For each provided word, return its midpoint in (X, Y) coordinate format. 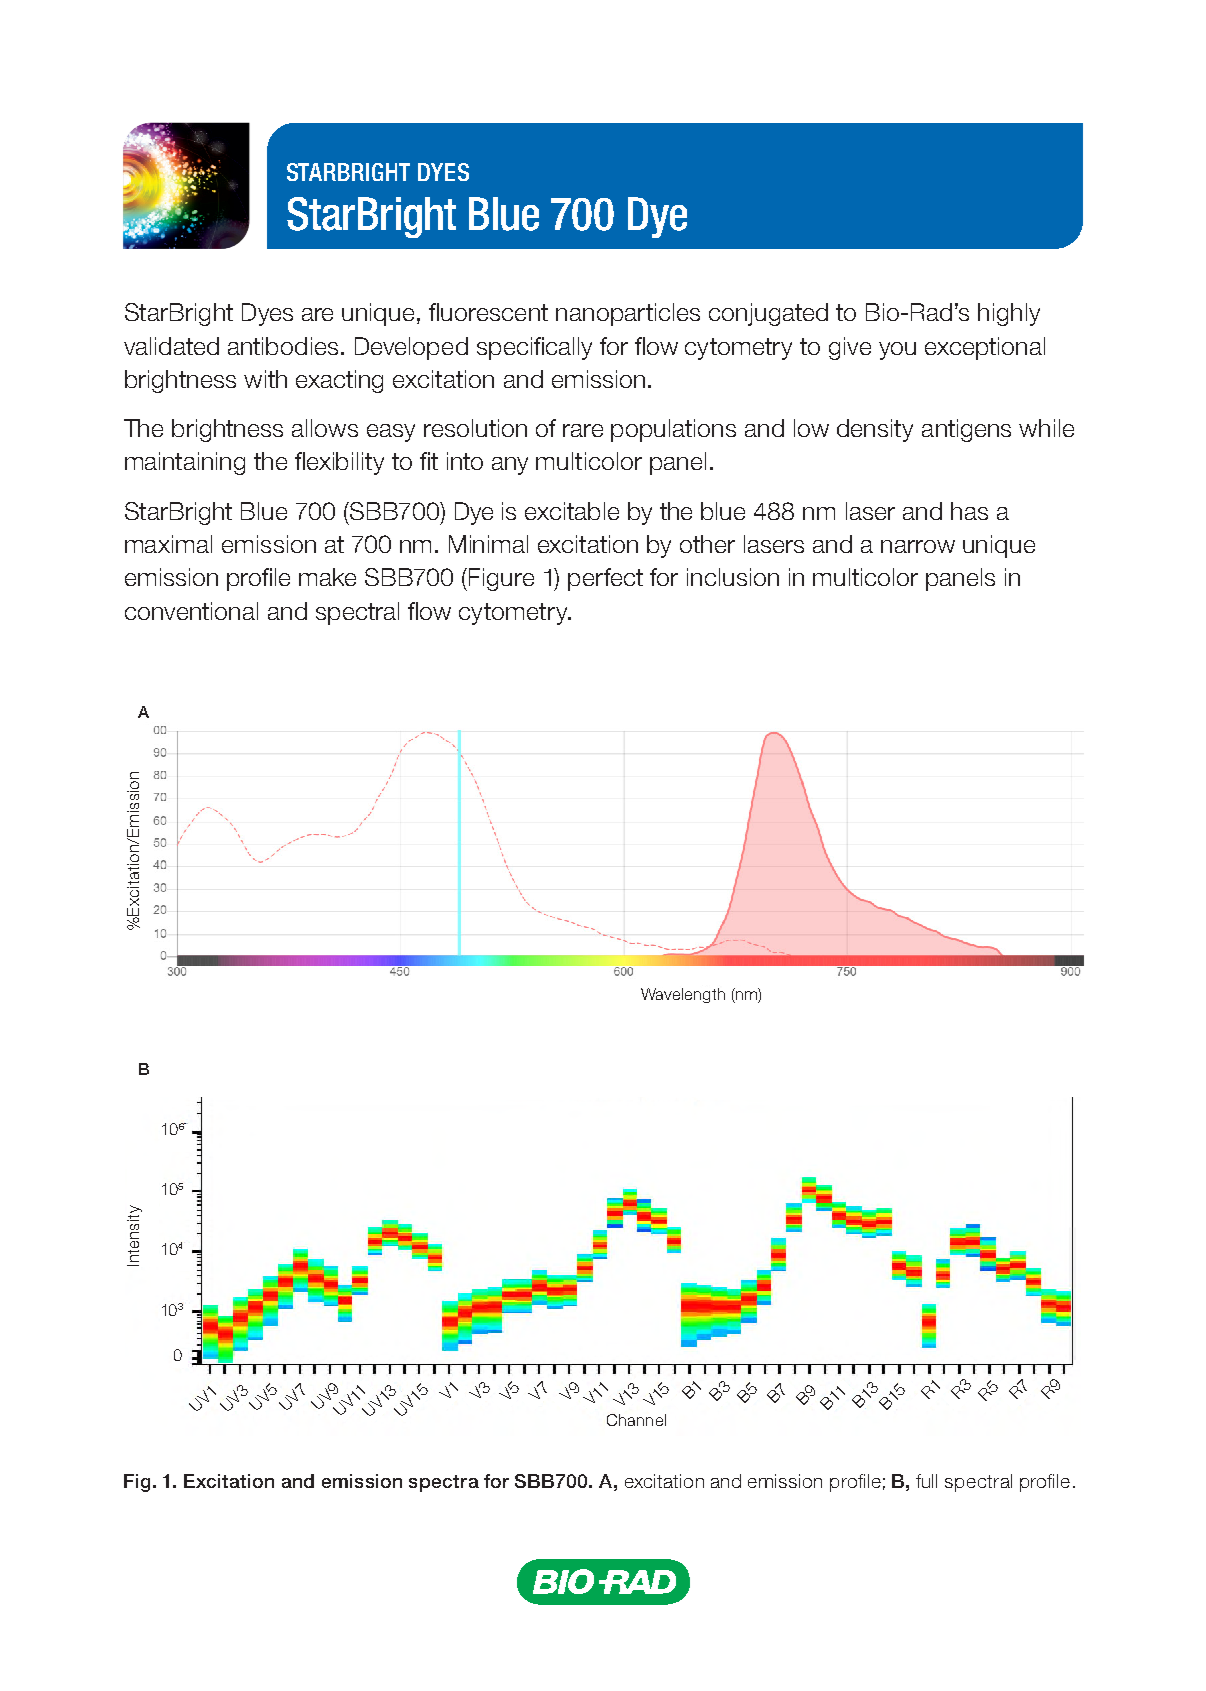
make (327, 577)
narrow (918, 546)
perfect (605, 579)
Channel (636, 1420)
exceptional (985, 348)
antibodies (283, 346)
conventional (191, 611)
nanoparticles (628, 314)
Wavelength (683, 995)
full (926, 1481)
